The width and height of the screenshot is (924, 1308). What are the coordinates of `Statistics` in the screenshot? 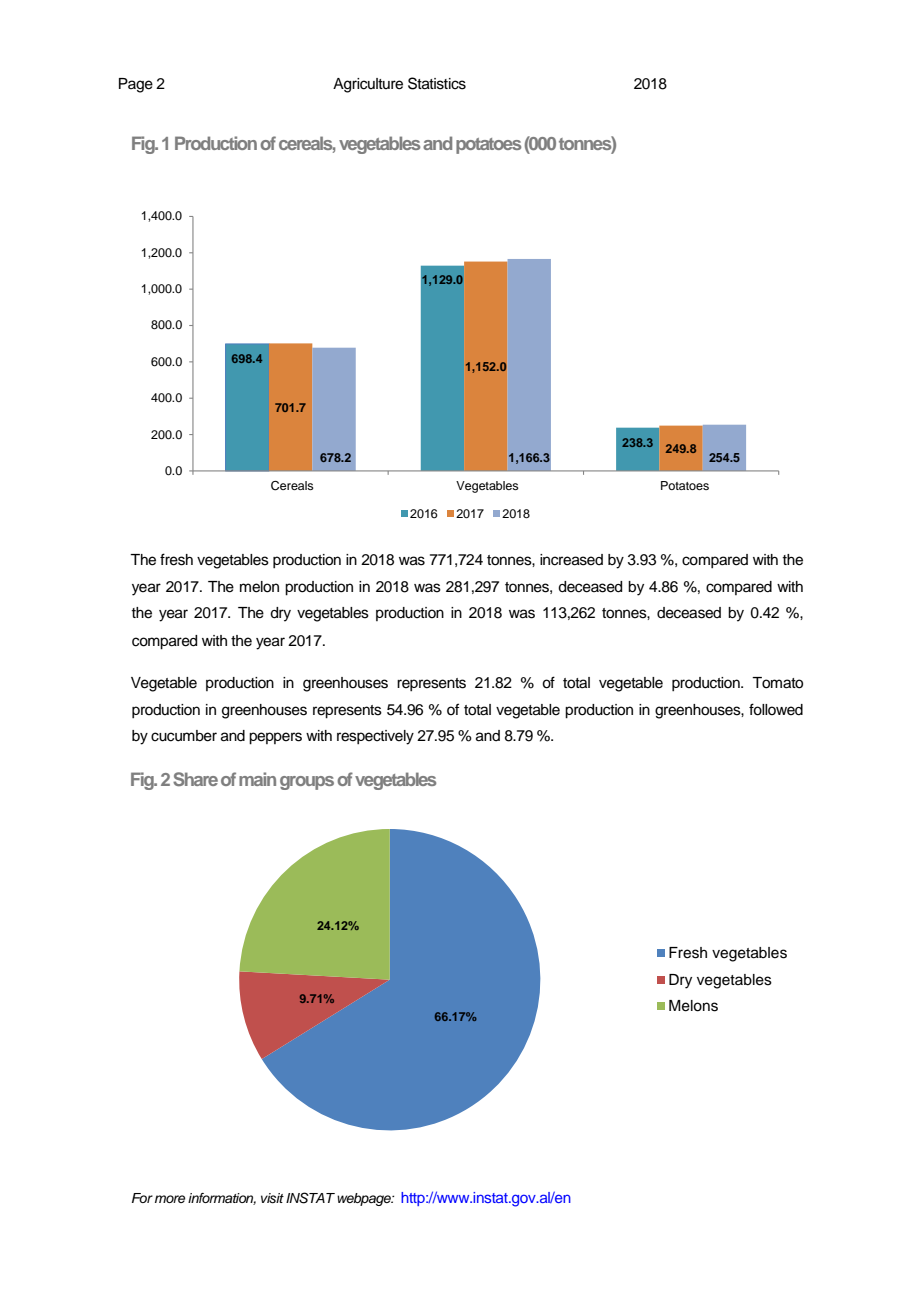 It's located at (437, 83).
